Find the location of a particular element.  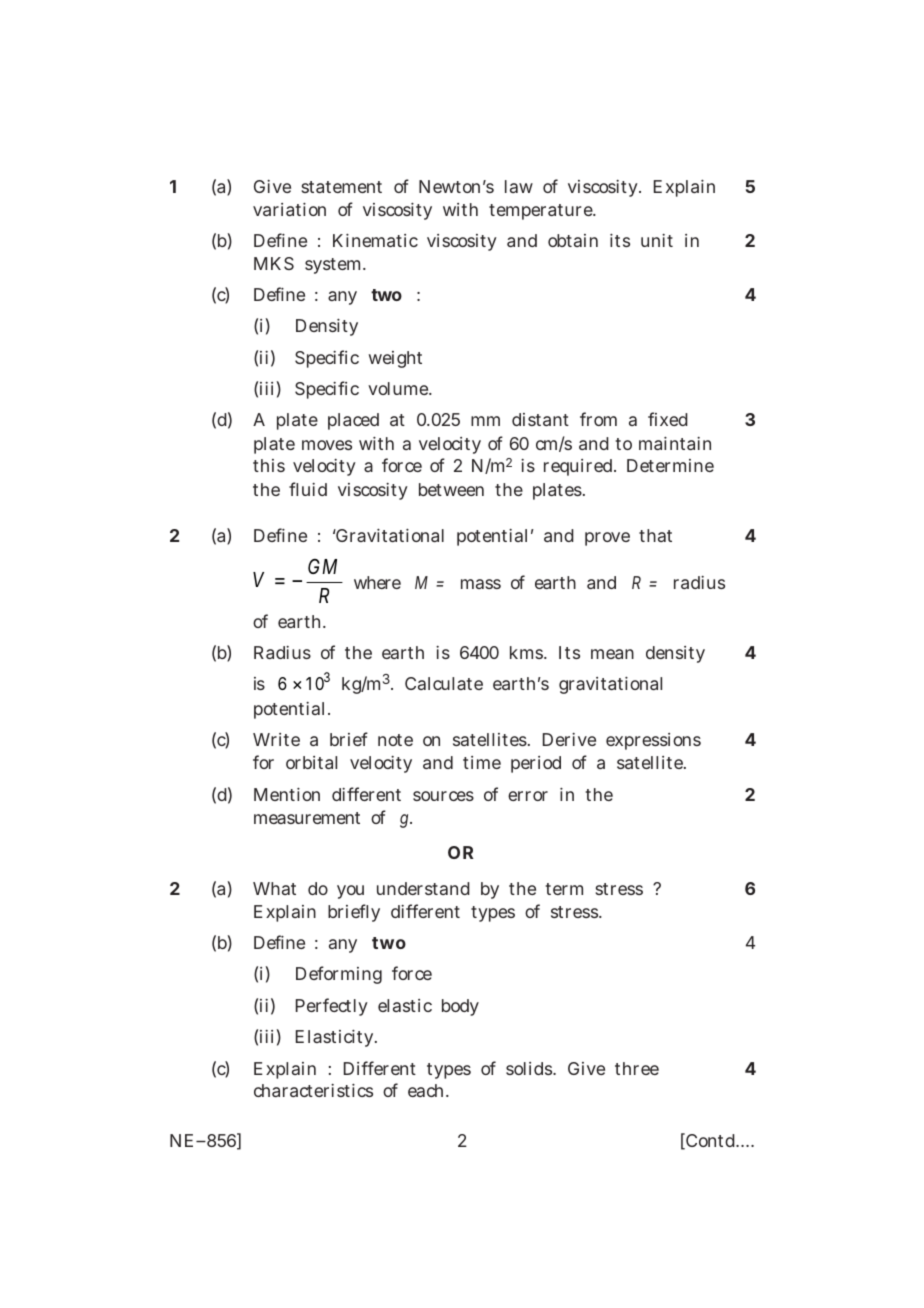

Calculate is located at coordinates (444, 683).
